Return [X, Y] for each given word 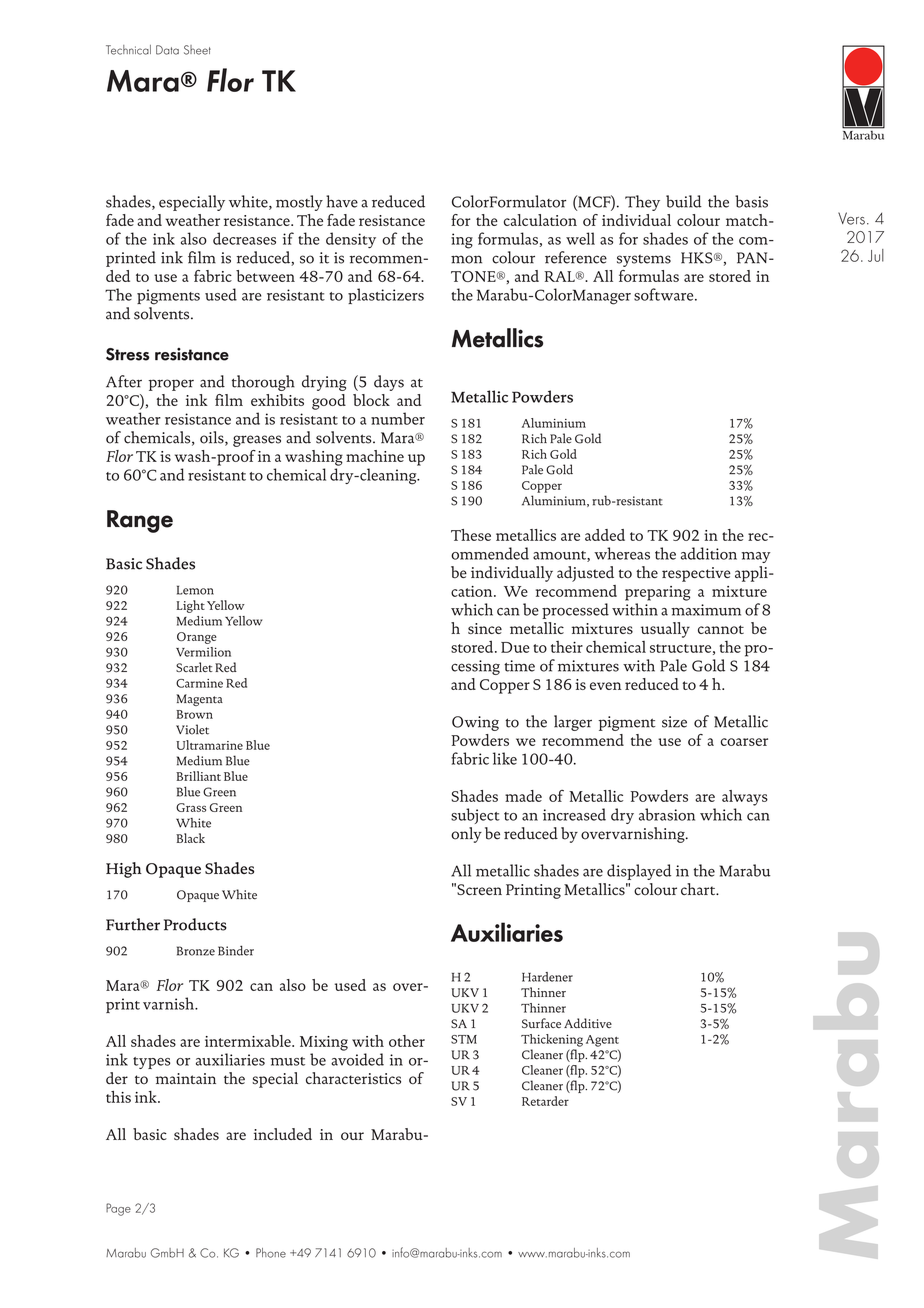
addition [709, 553]
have [342, 201]
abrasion [667, 814]
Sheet [197, 50]
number [398, 418]
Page [118, 1209]
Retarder [545, 1101]
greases [257, 441]
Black [190, 838]
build [684, 201]
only [466, 835]
